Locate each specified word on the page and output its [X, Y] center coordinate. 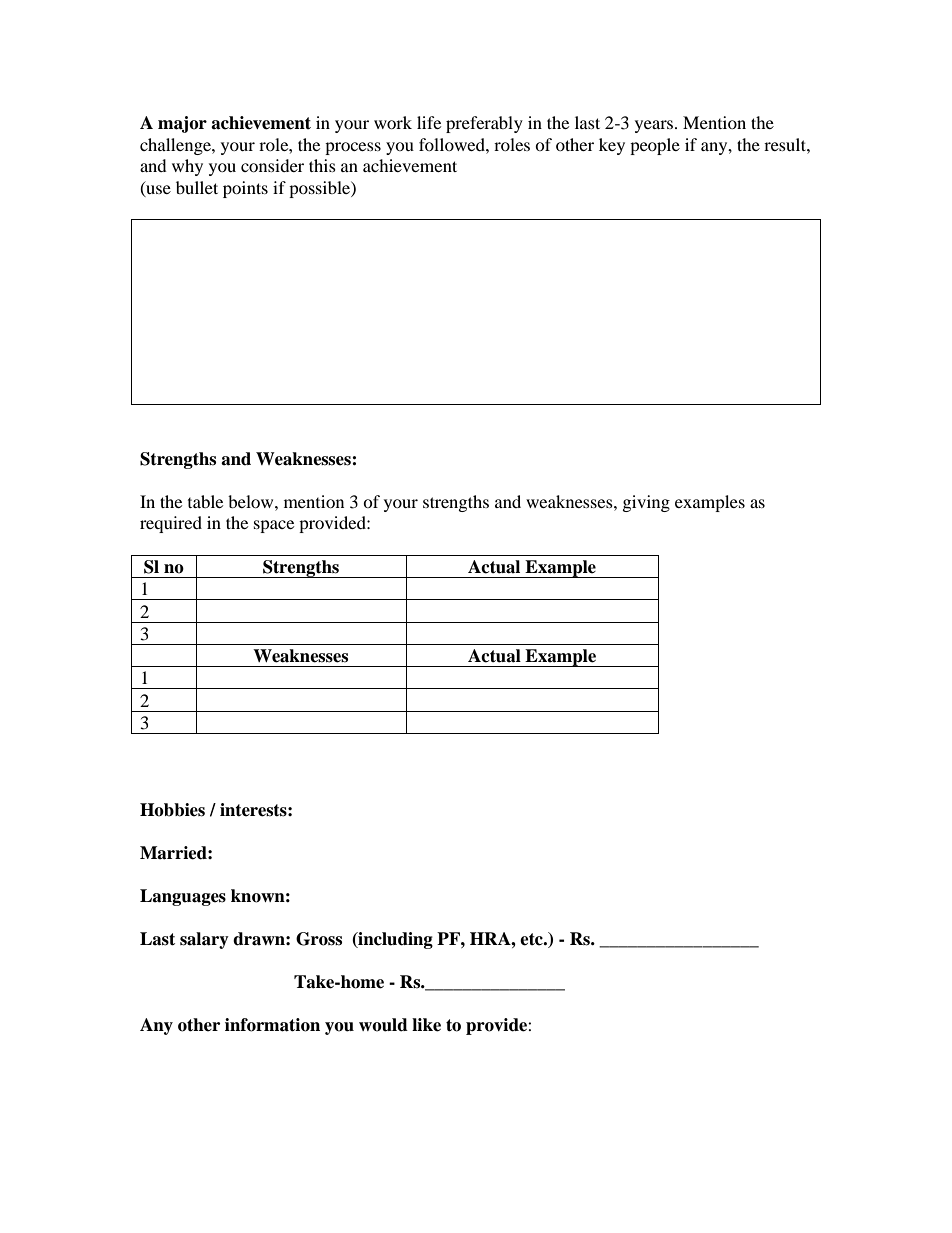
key [612, 146]
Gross [319, 939]
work [393, 122]
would [383, 1025]
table [205, 501]
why [187, 167]
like [426, 1025]
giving [646, 503]
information [272, 1025]
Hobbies [172, 810]
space [274, 526]
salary [204, 940]
